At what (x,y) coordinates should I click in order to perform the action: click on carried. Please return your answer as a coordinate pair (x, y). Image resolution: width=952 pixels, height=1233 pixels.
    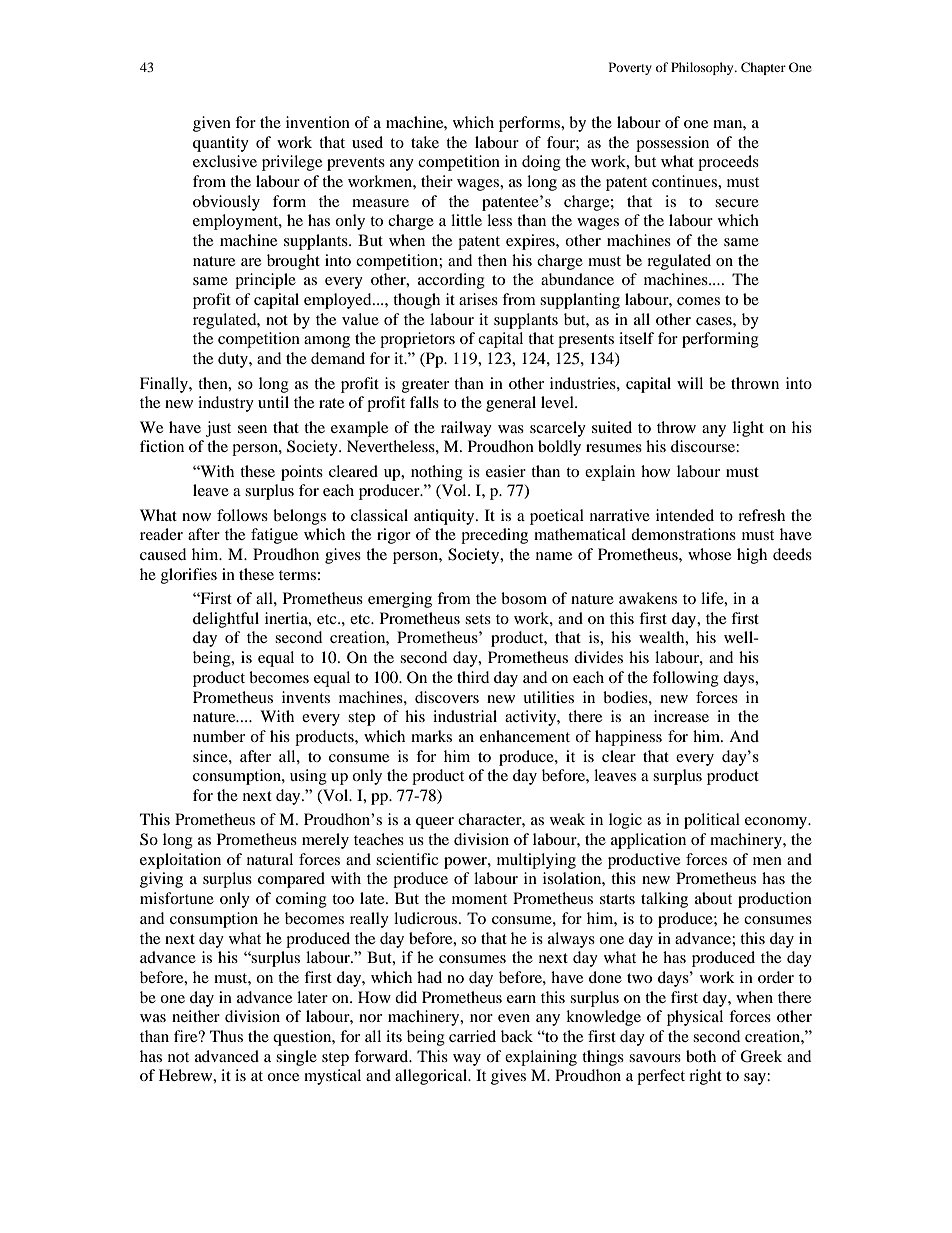
    Looking at the image, I should click on (472, 1036).
